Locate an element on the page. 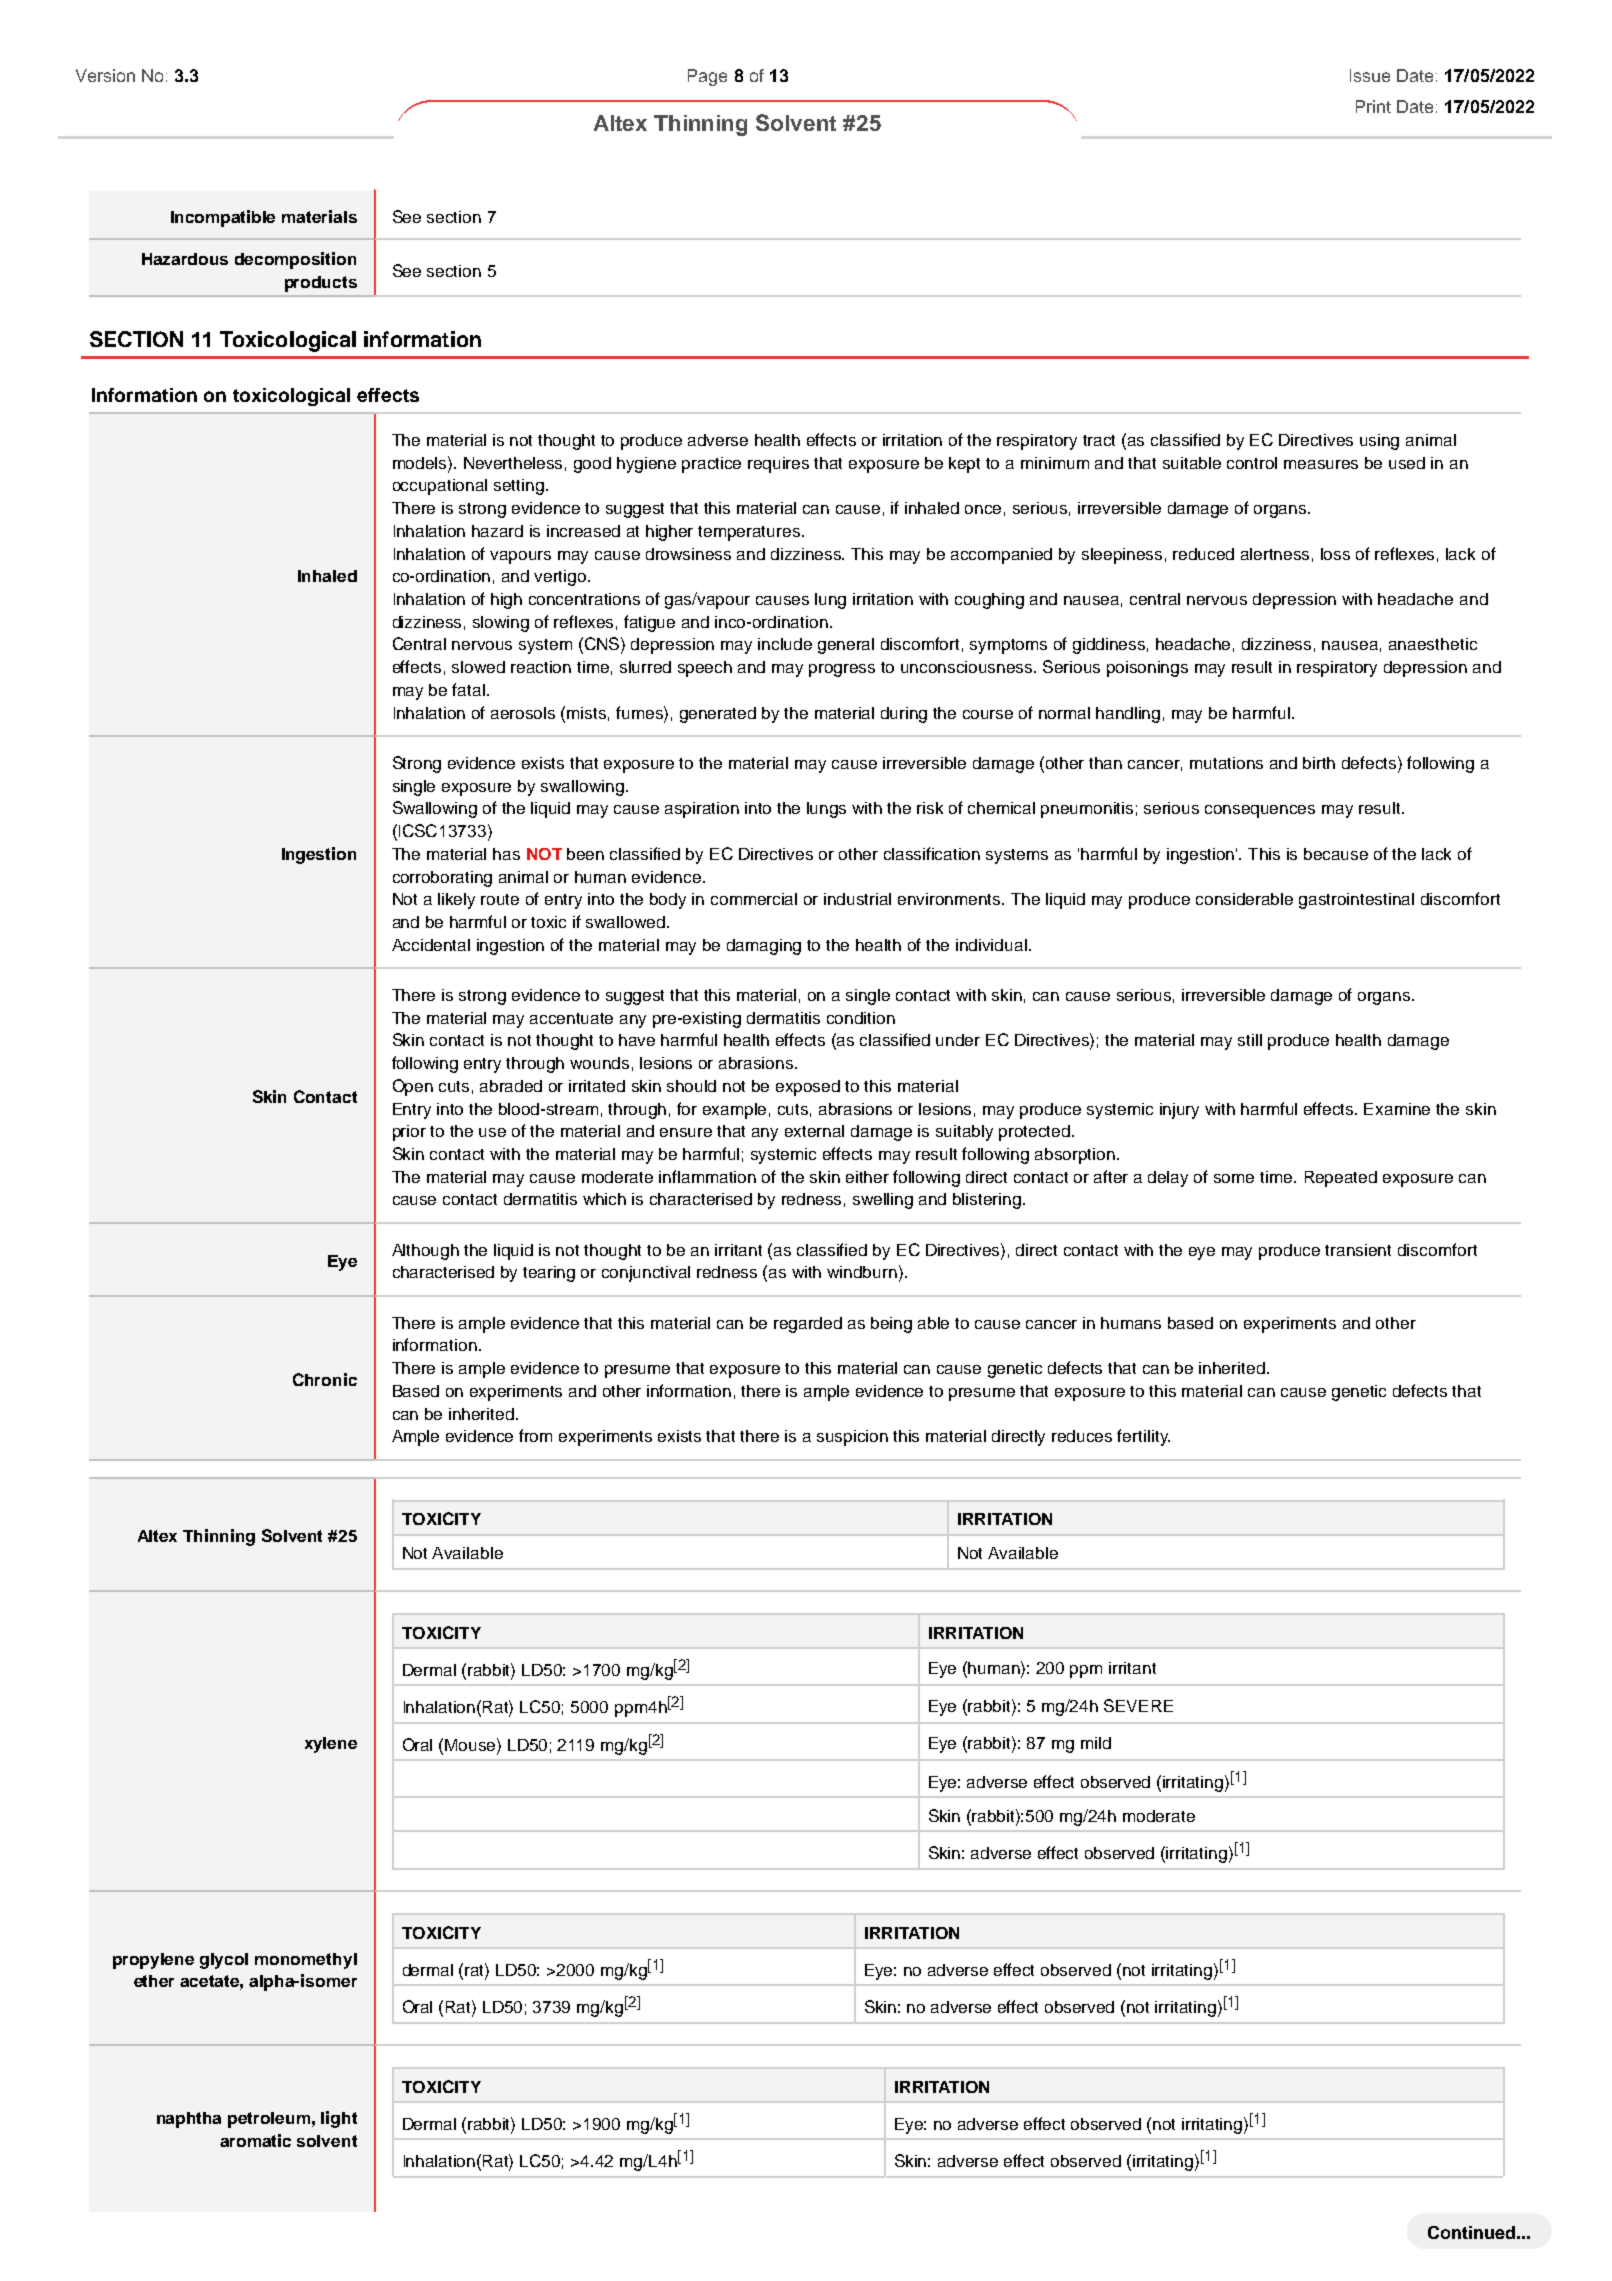 The height and width of the image is (2281, 1612). Page is located at coordinates (707, 77).
